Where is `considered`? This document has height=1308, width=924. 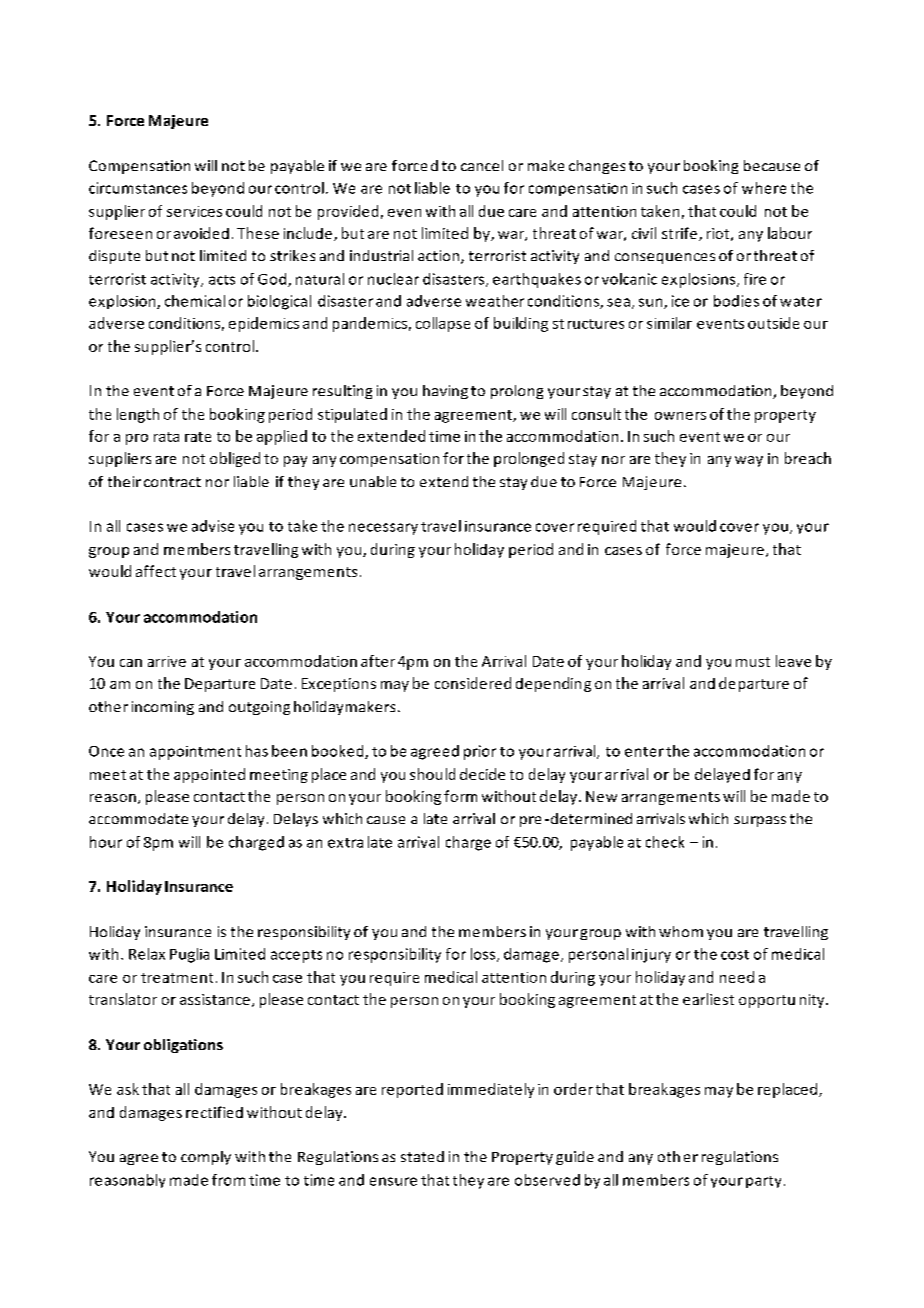
considered is located at coordinates (473, 683).
